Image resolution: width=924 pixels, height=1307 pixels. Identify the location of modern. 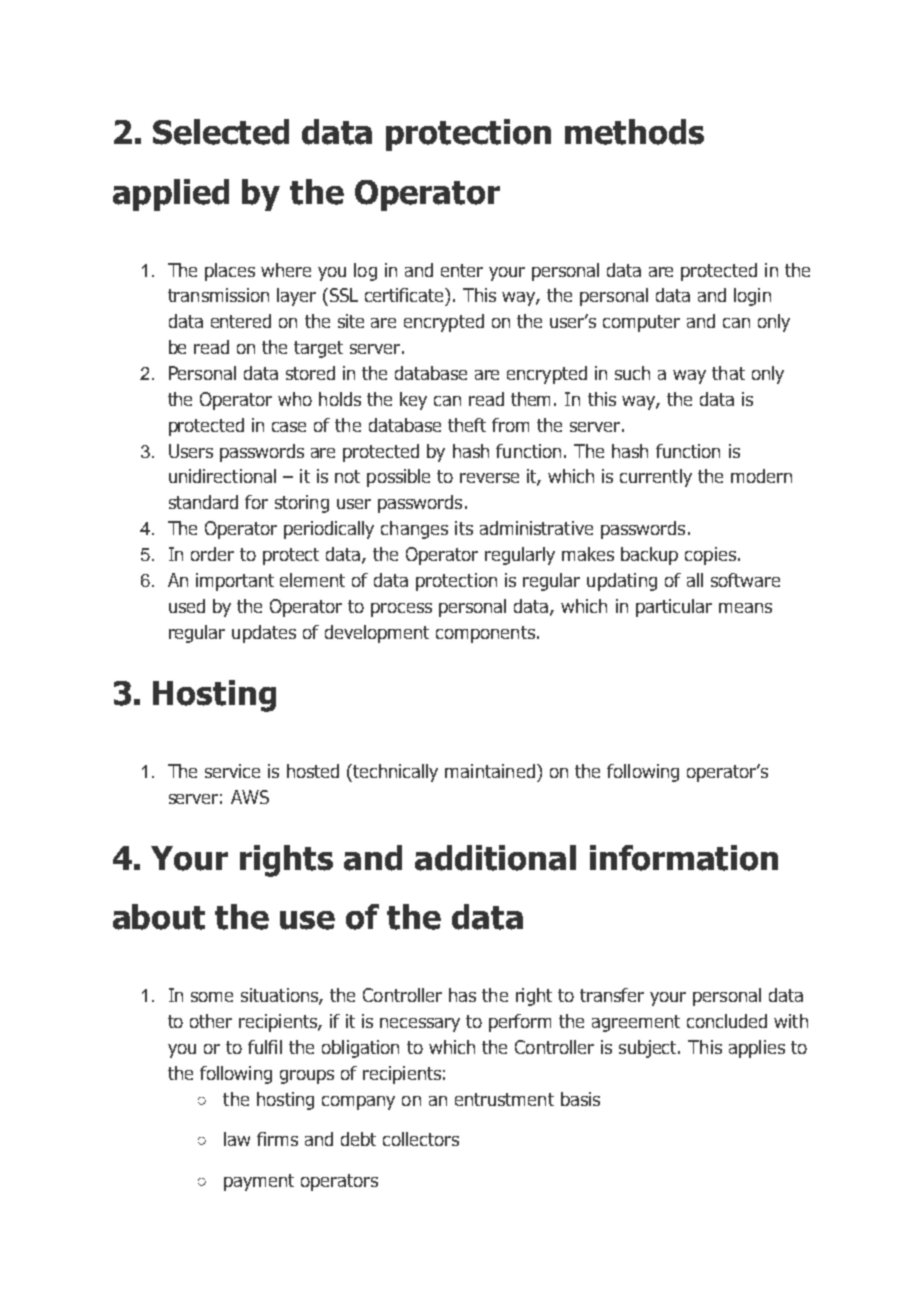
(761, 476).
